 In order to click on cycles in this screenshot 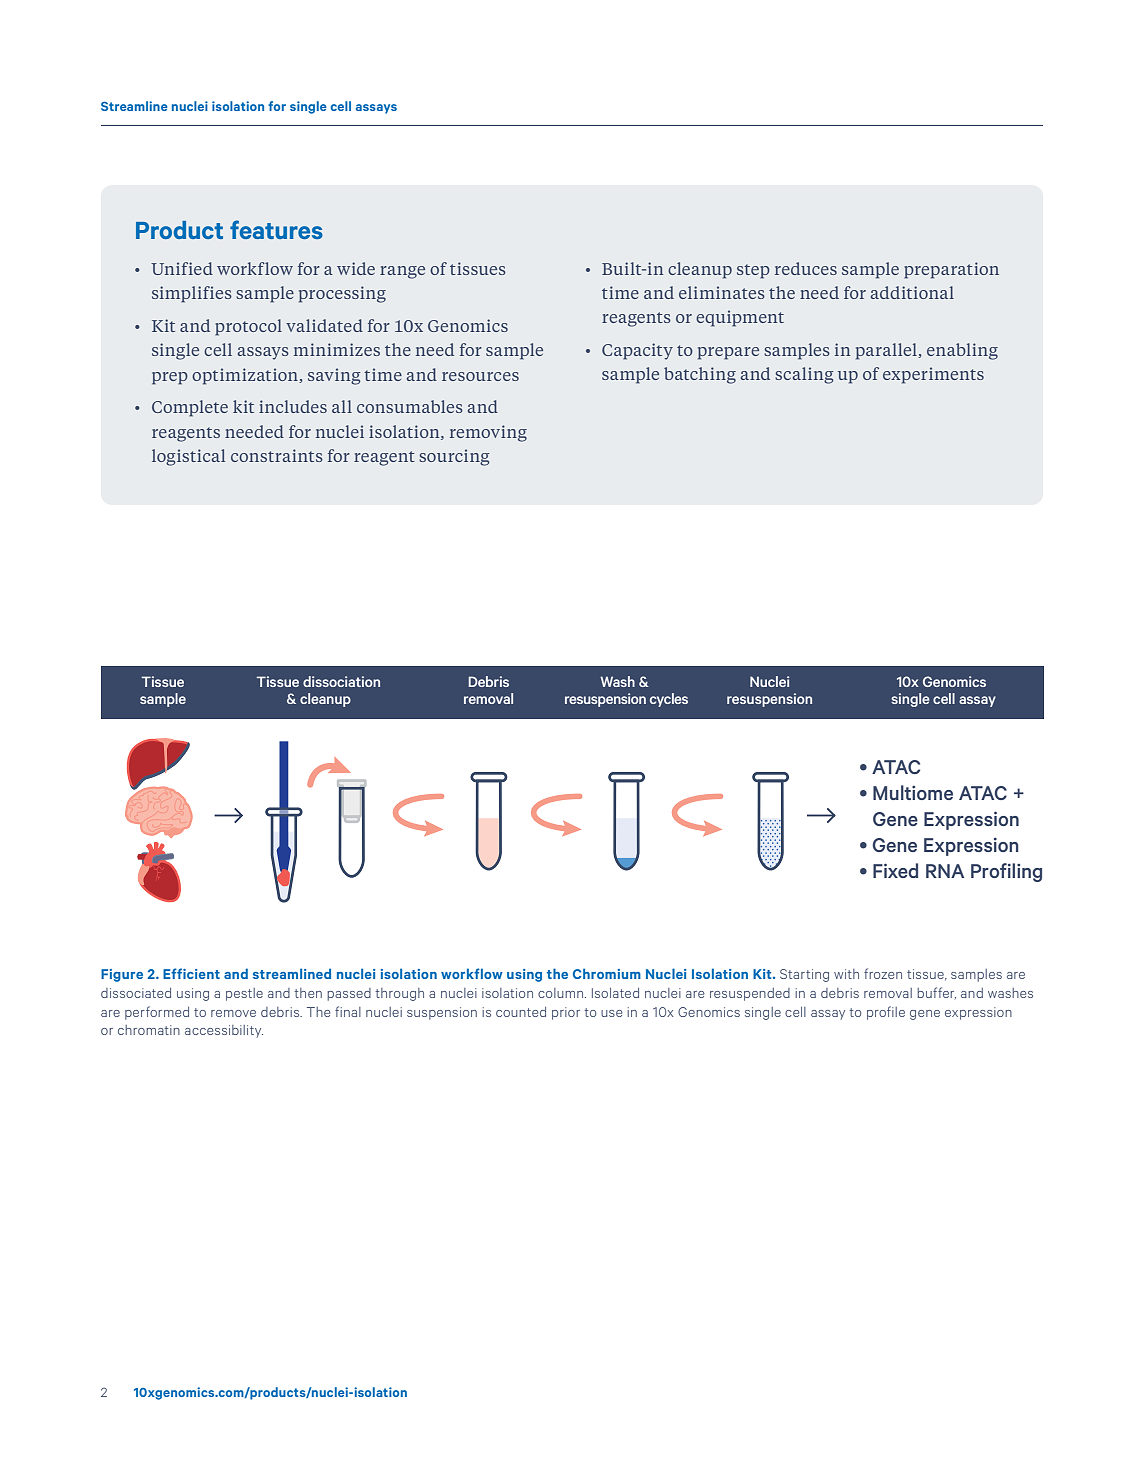, I will do `click(669, 700)`.
